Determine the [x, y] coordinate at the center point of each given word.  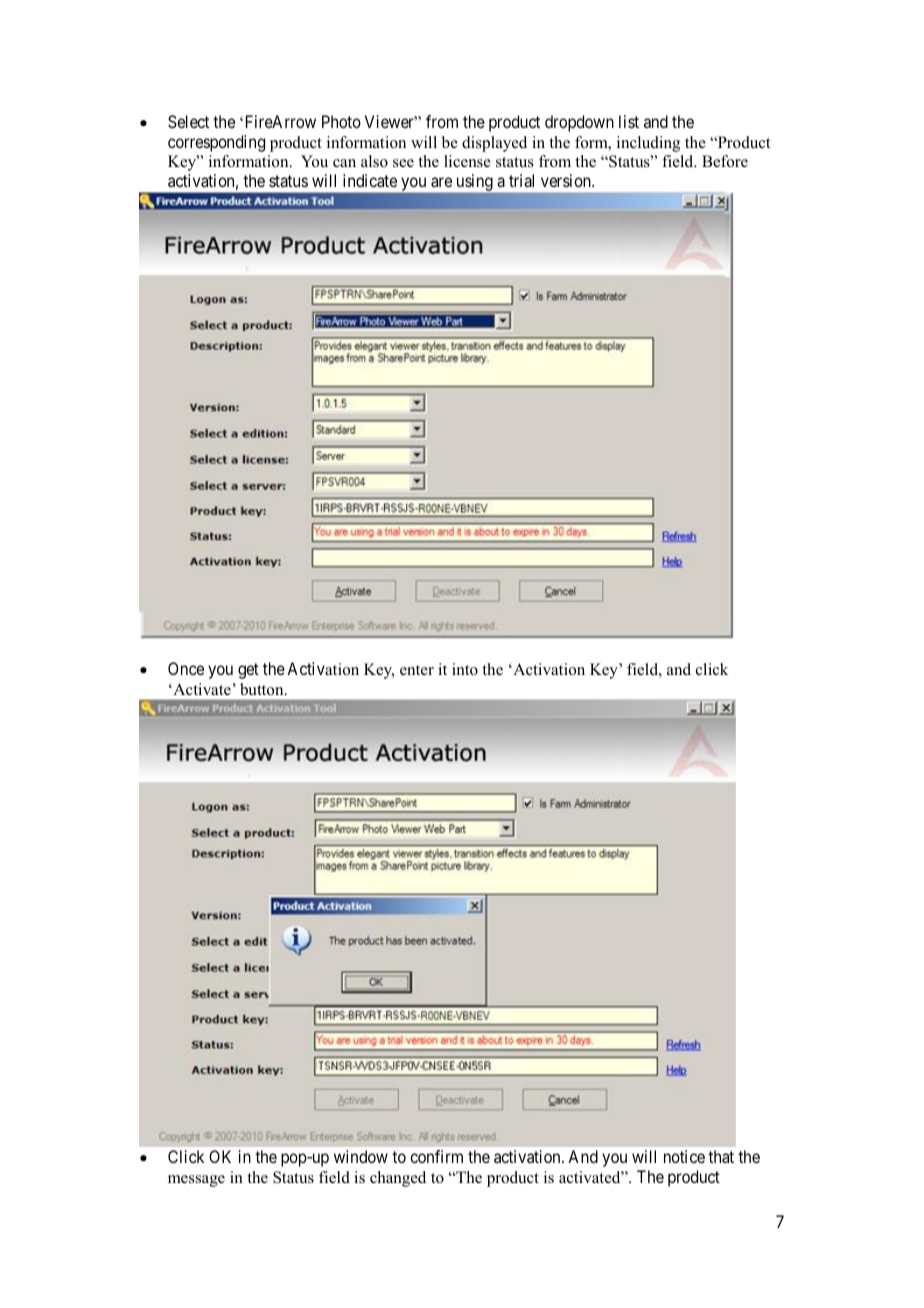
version [567, 180]
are [441, 182]
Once [186, 668]
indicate [370, 180]
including [648, 144]
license [467, 161]
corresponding [216, 143]
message [196, 1181]
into [465, 669]
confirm [436, 1156]
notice [684, 1156]
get [248, 671]
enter [417, 670]
